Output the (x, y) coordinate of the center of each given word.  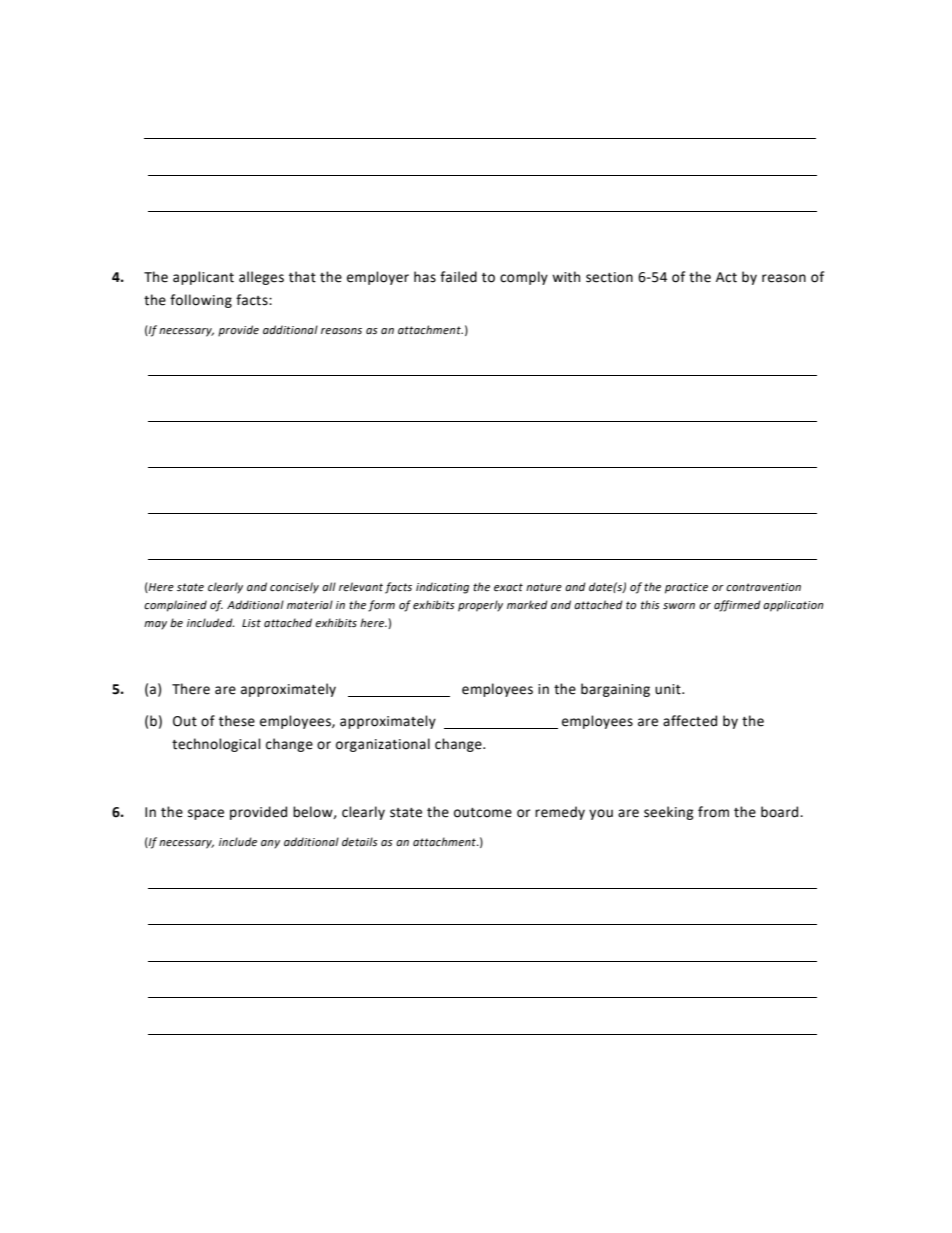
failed (458, 277)
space (206, 814)
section (609, 277)
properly (480, 606)
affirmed (737, 606)
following (201, 301)
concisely (294, 588)
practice (686, 588)
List (251, 623)
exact (508, 587)
